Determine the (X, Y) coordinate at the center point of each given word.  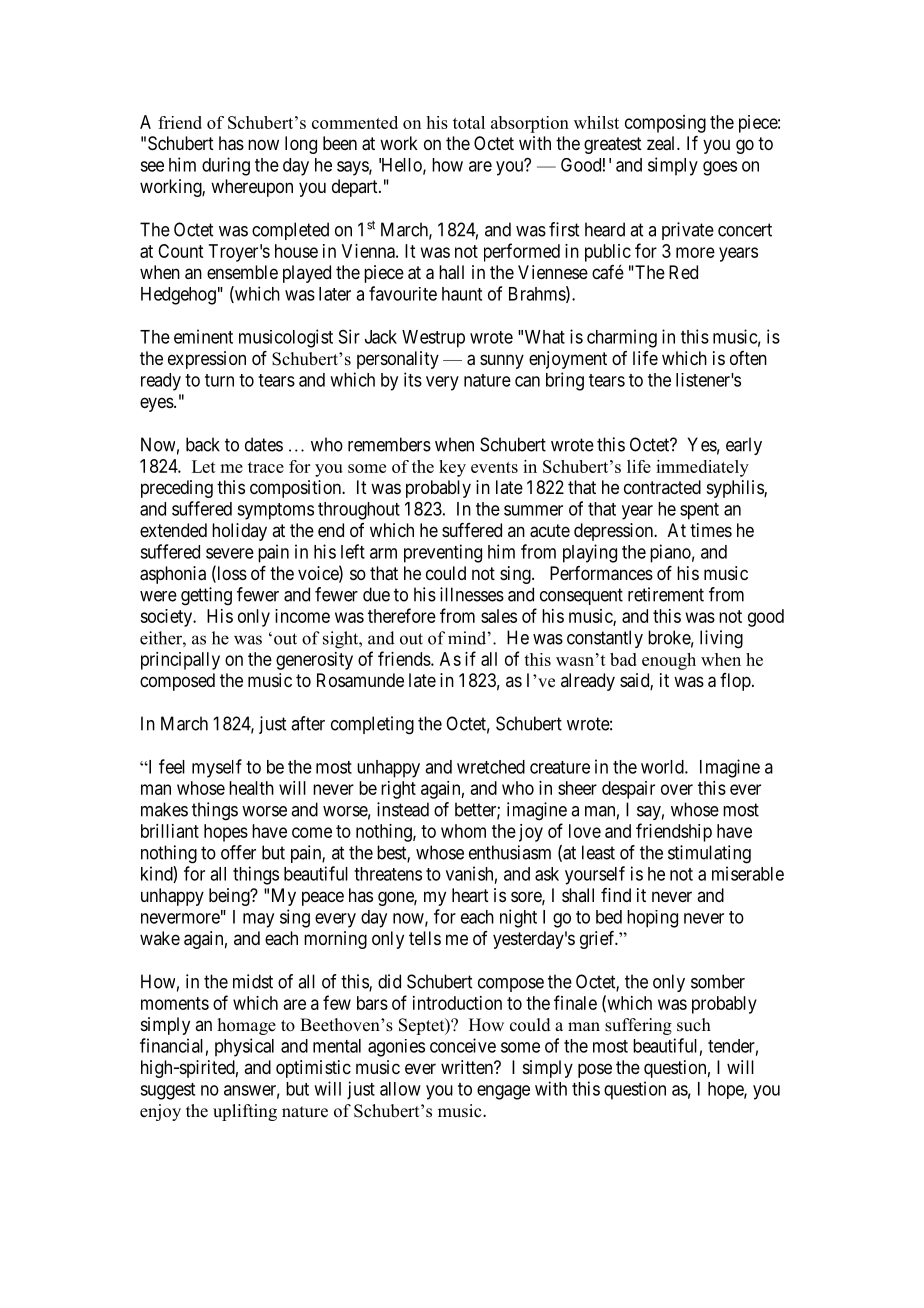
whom (463, 831)
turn (219, 380)
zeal (662, 143)
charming (622, 338)
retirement (666, 594)
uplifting (245, 1112)
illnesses (472, 594)
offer (238, 852)
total (469, 122)
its (413, 379)
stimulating (709, 854)
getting (206, 596)
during (226, 166)
